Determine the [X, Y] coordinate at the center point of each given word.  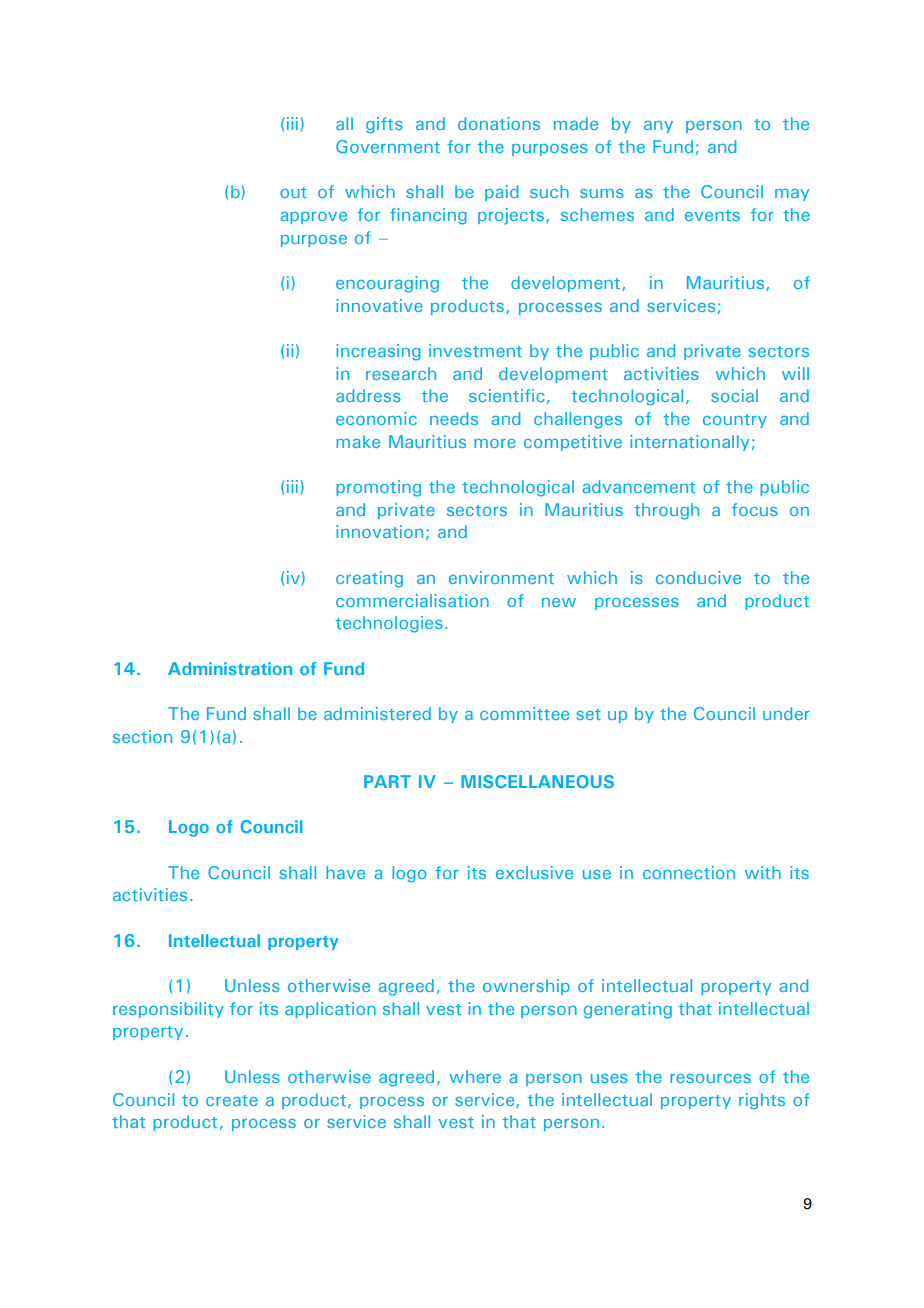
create [232, 1100]
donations [499, 123]
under [786, 713]
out [293, 192]
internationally [689, 443]
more [495, 443]
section [142, 736]
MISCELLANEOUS [537, 781]
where [475, 1076]
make [358, 441]
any [658, 127]
